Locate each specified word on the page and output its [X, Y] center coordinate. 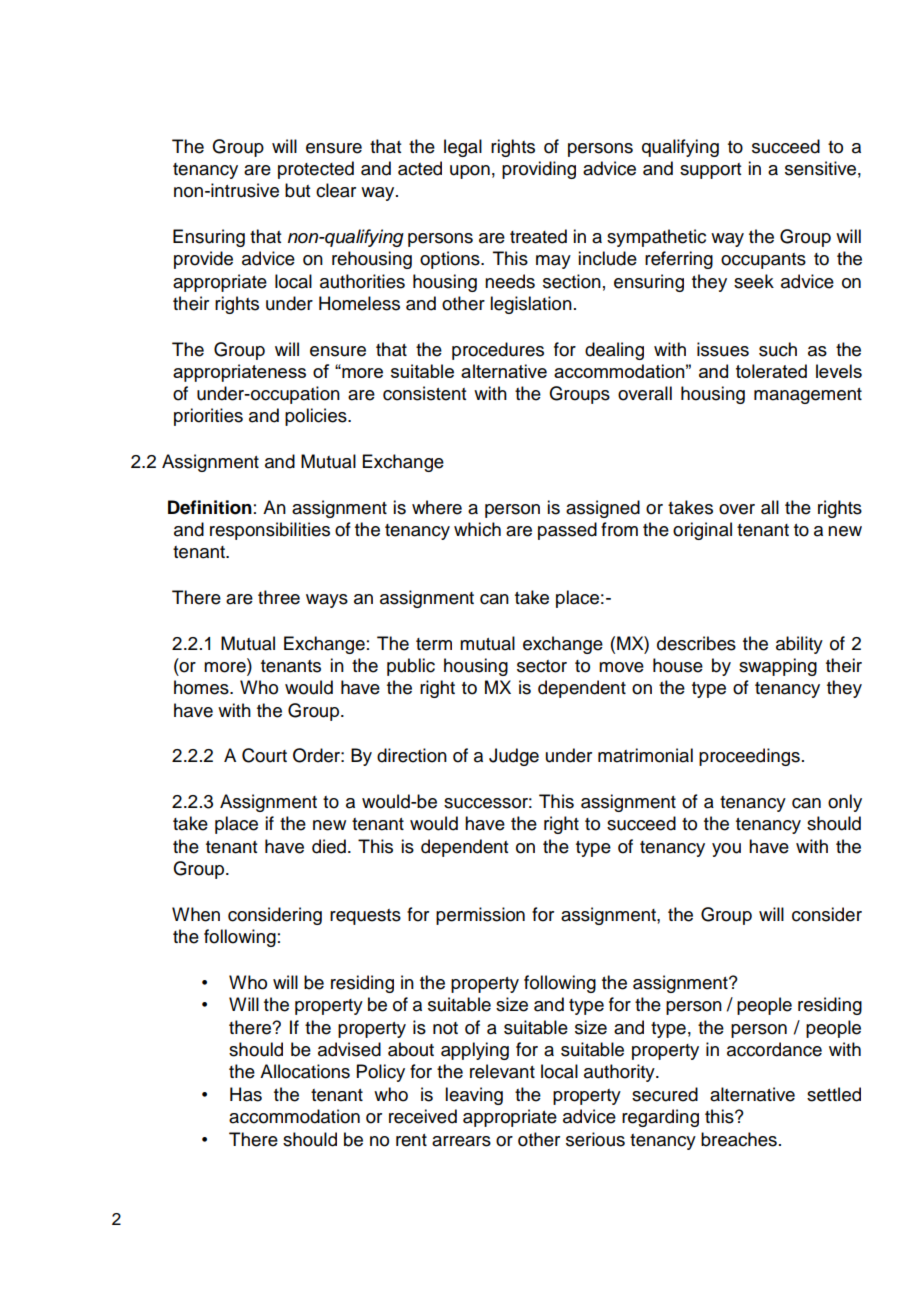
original [702, 531]
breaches [739, 1139]
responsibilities [270, 531]
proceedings [749, 757]
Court [264, 755]
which [477, 529]
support [710, 171]
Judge [514, 757]
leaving [474, 1096]
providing [539, 170]
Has [246, 1094]
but [297, 190]
